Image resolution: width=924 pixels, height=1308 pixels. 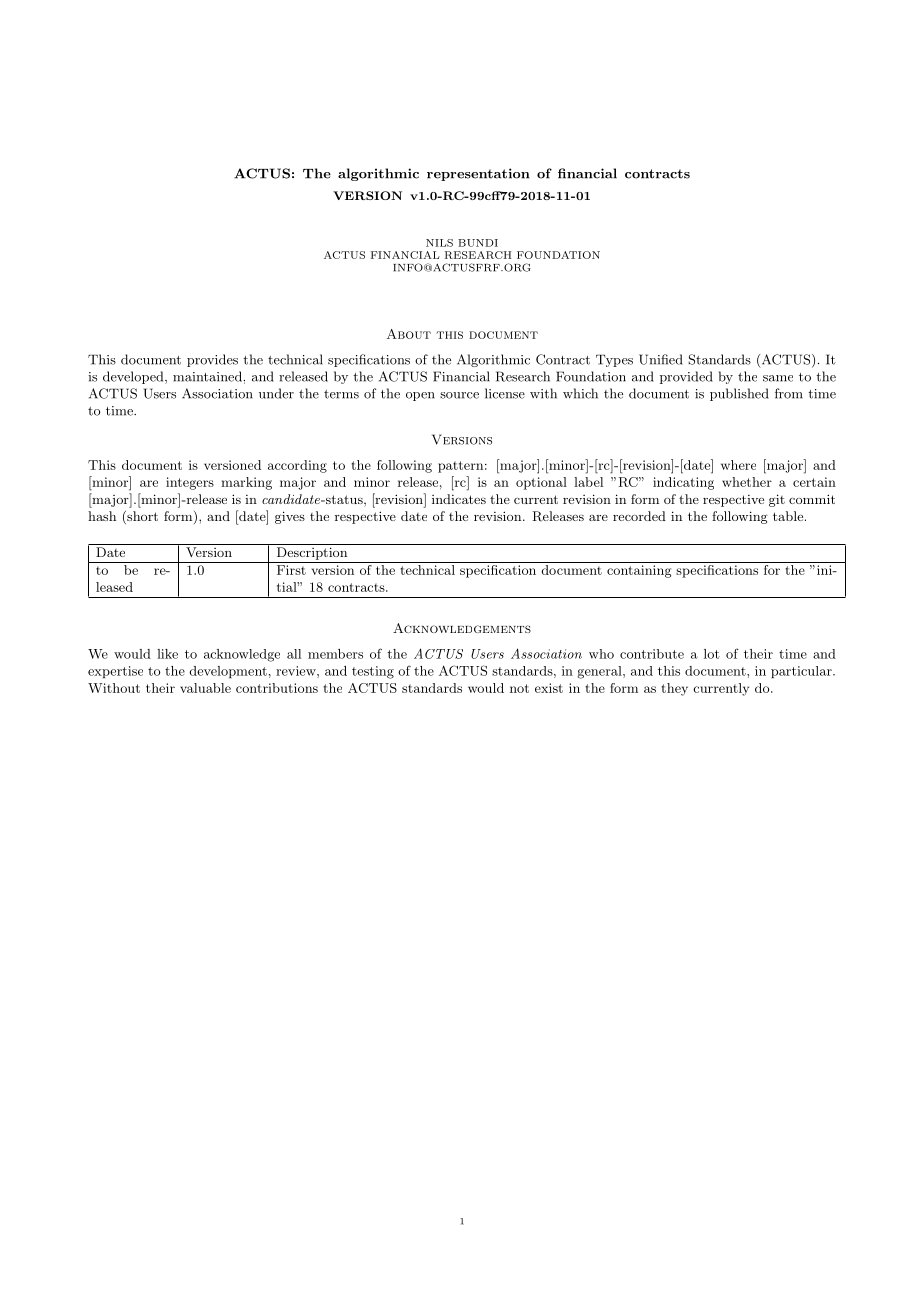 I want to click on NILS, so click(x=439, y=243).
